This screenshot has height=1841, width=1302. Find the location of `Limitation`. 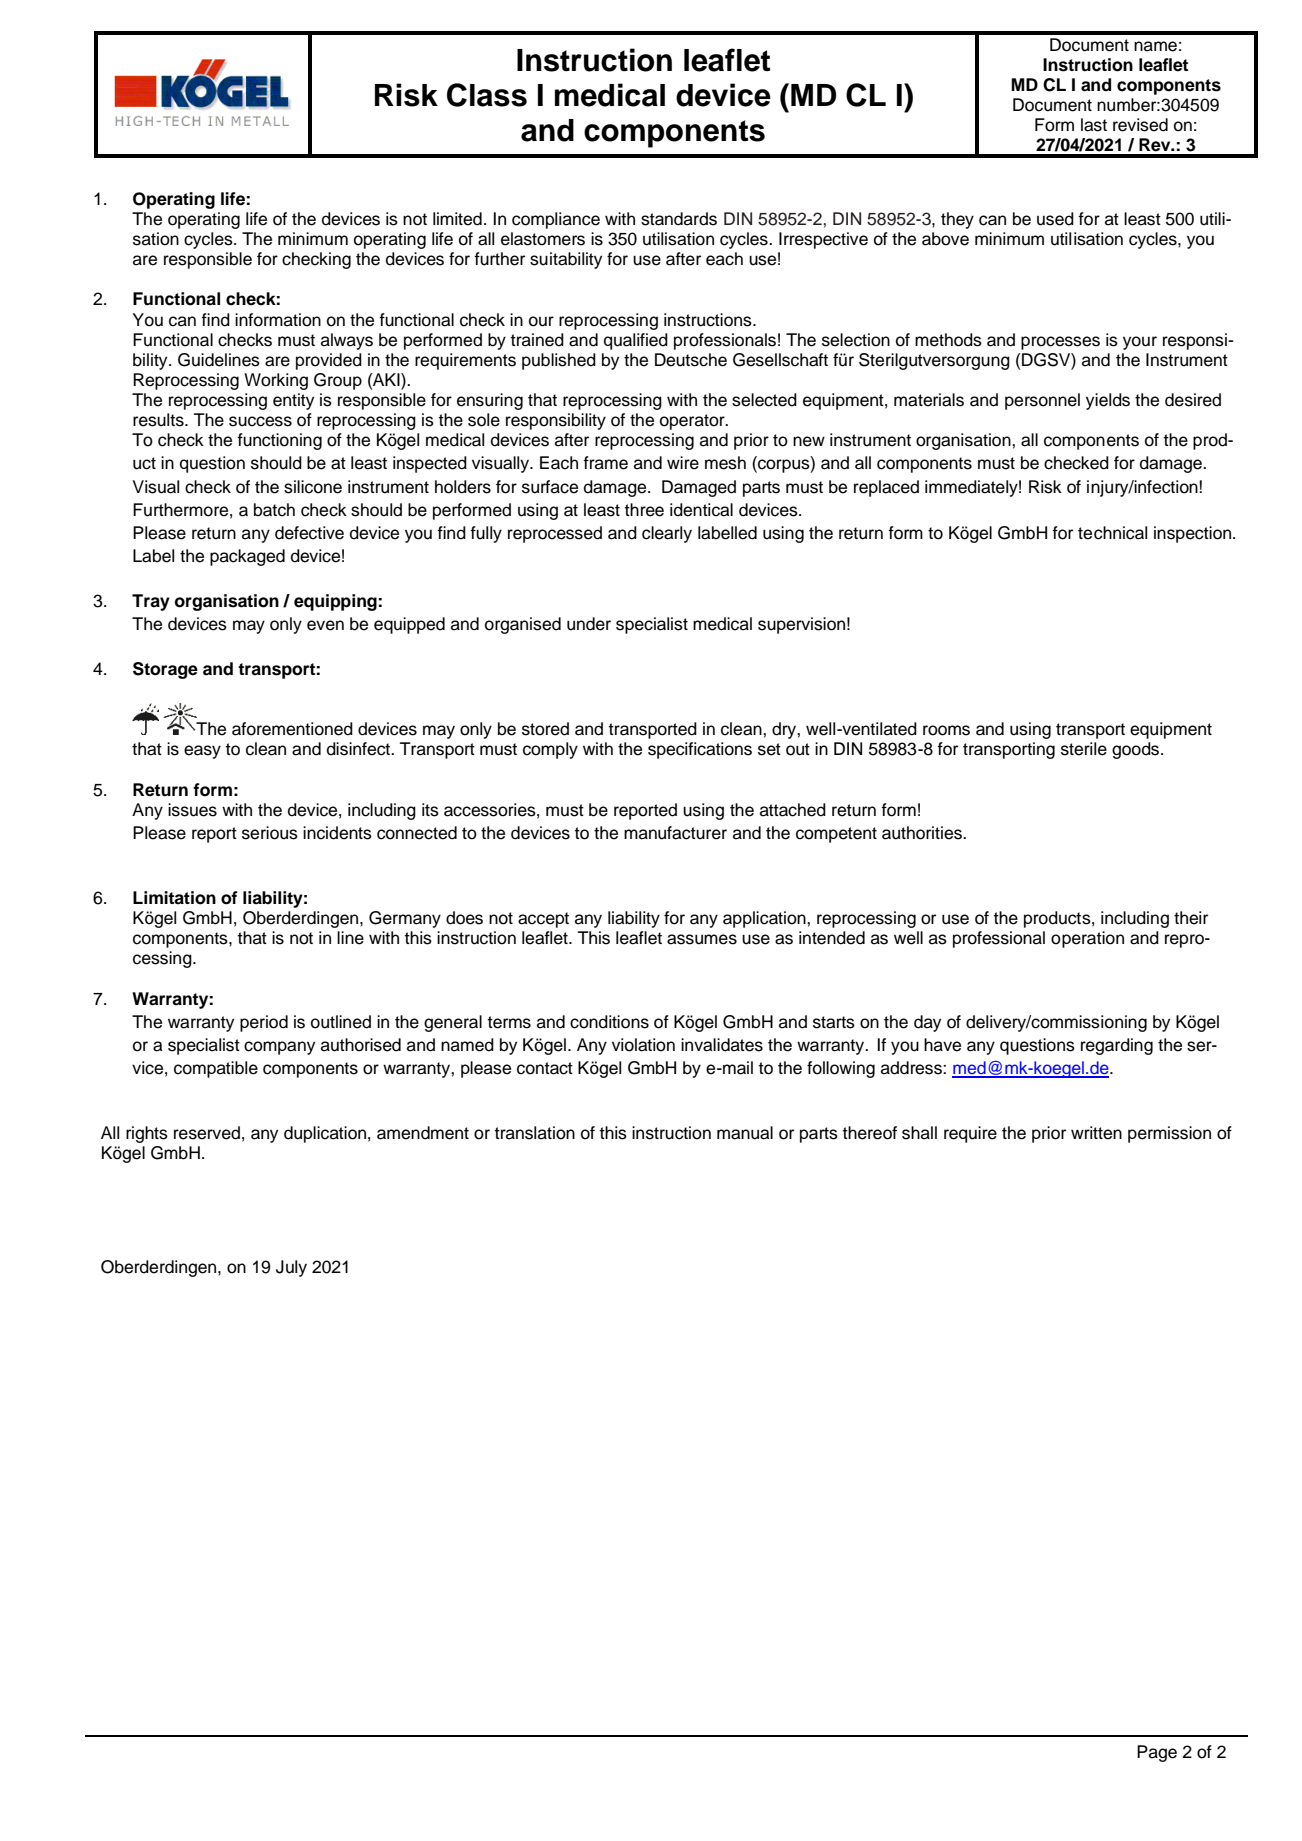

Limitation is located at coordinates (174, 898).
